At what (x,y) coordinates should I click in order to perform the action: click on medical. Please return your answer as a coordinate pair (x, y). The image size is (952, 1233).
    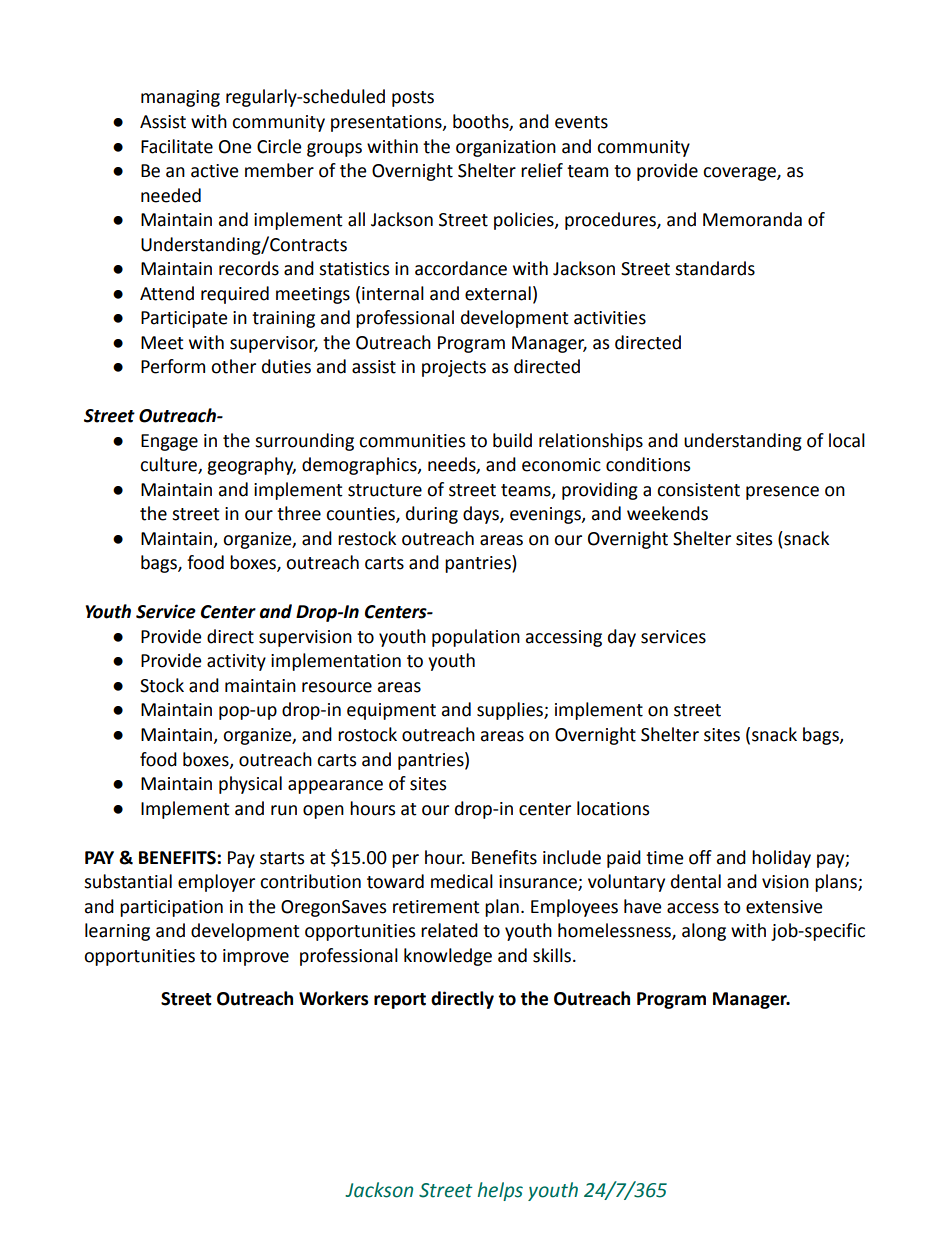
    Looking at the image, I should click on (462, 881).
